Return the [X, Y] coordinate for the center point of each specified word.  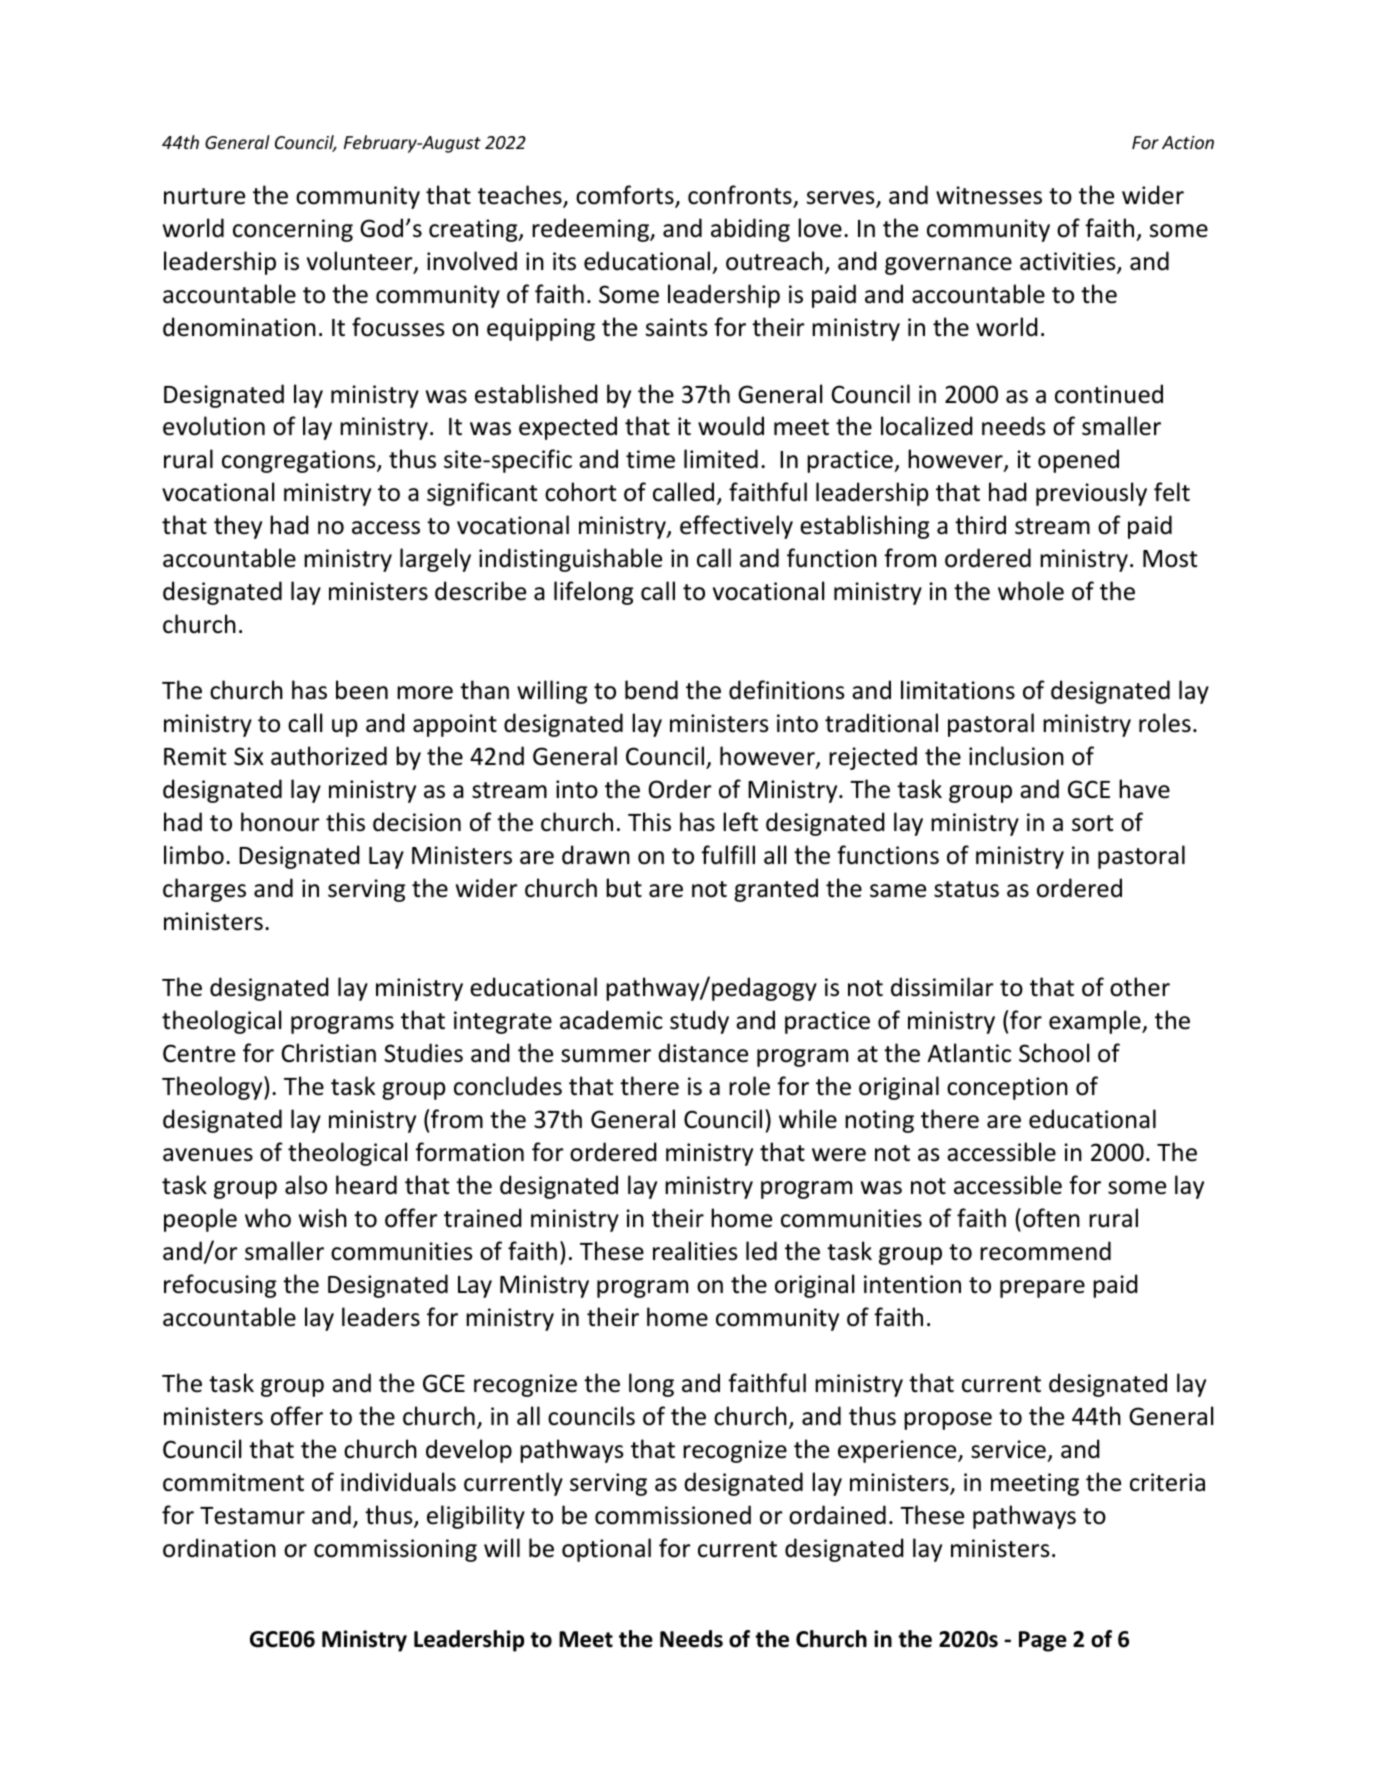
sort [1092, 823]
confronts [741, 196]
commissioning [395, 1550]
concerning [293, 230]
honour [280, 822]
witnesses [989, 195]
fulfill [728, 855]
